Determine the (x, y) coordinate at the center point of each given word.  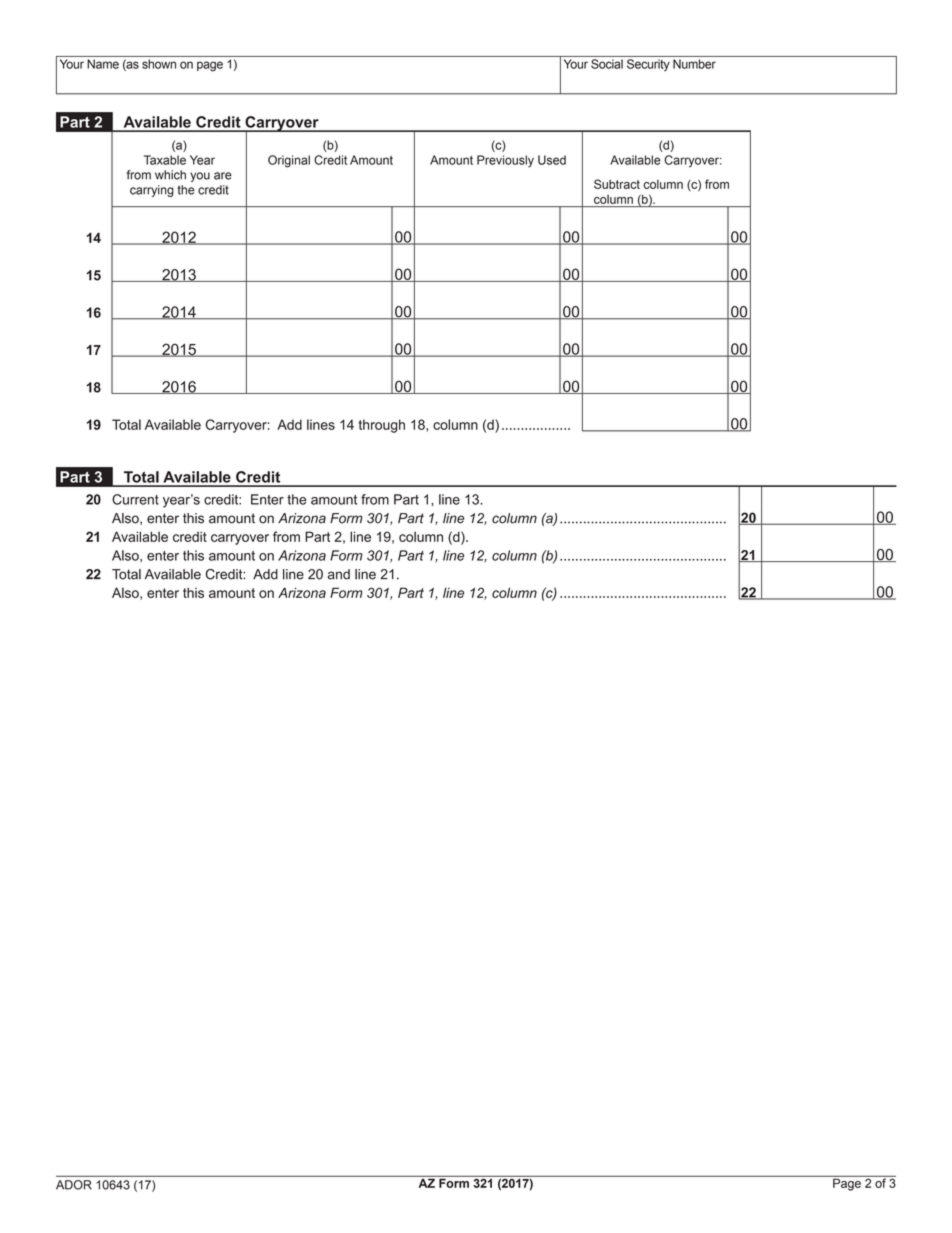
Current (135, 499)
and (339, 574)
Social (607, 64)
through (382, 426)
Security (648, 65)
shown (159, 64)
